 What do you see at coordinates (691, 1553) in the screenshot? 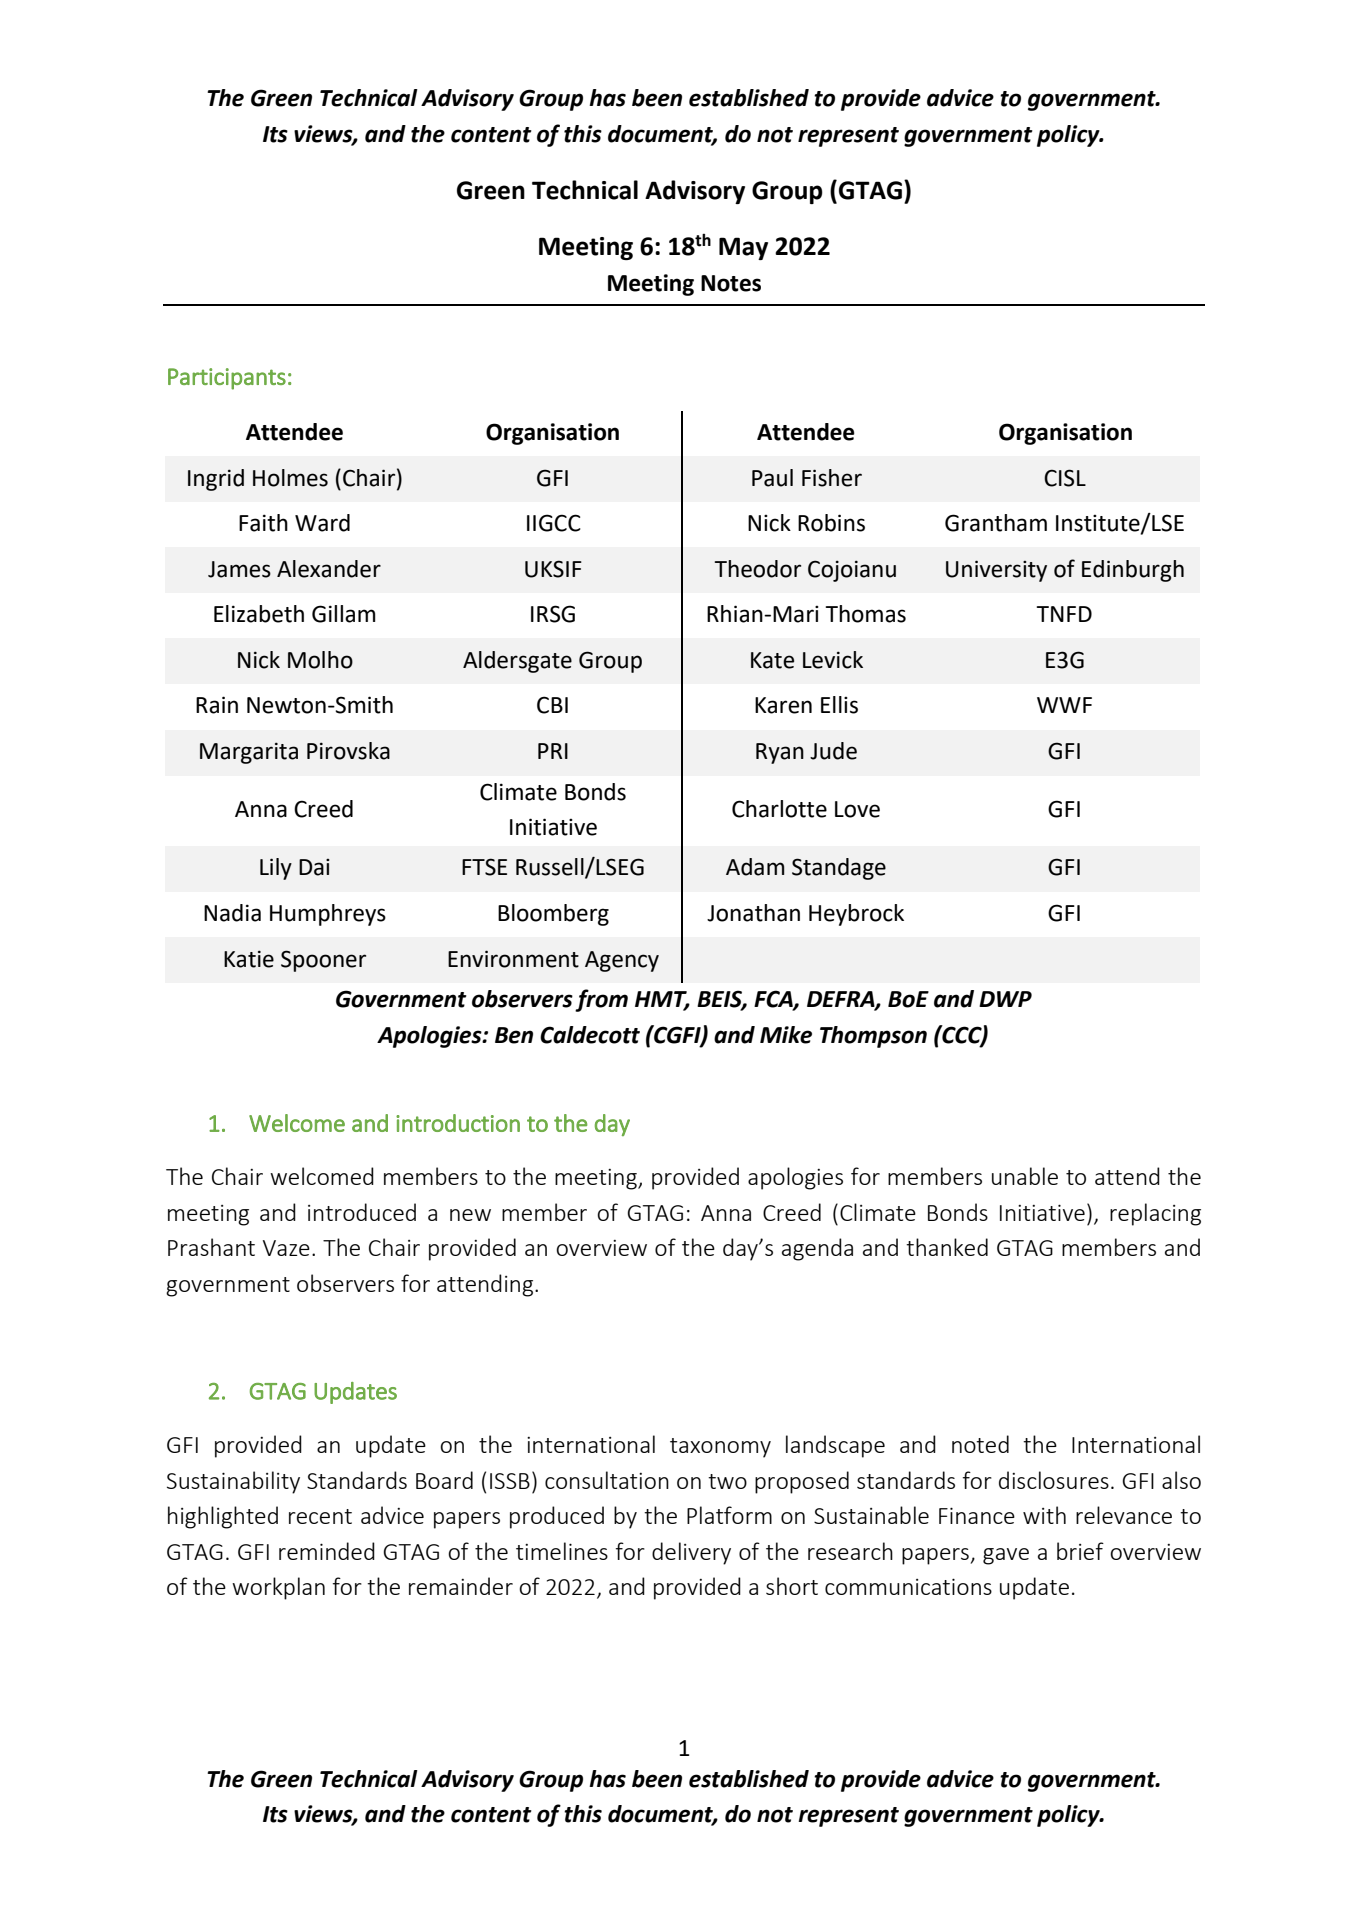
I see `delivery` at bounding box center [691, 1553].
